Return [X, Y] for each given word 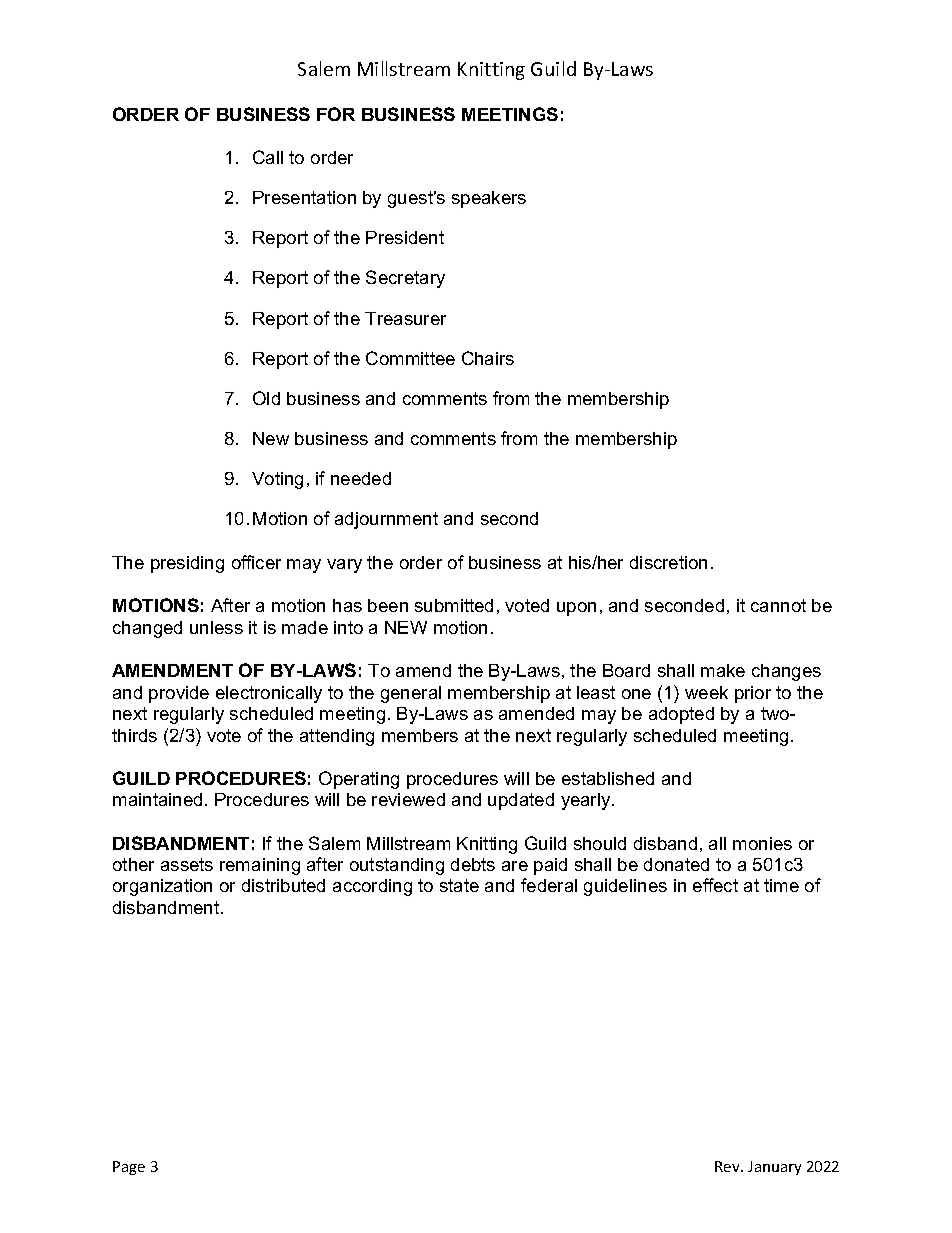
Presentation [304, 197]
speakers [489, 199]
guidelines [625, 887]
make [723, 670]
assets [187, 864]
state [459, 885]
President [405, 237]
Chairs [488, 358]
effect [715, 885]
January [774, 1168]
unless [216, 627]
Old [266, 398]
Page [129, 1168]
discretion [668, 562]
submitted [454, 605]
